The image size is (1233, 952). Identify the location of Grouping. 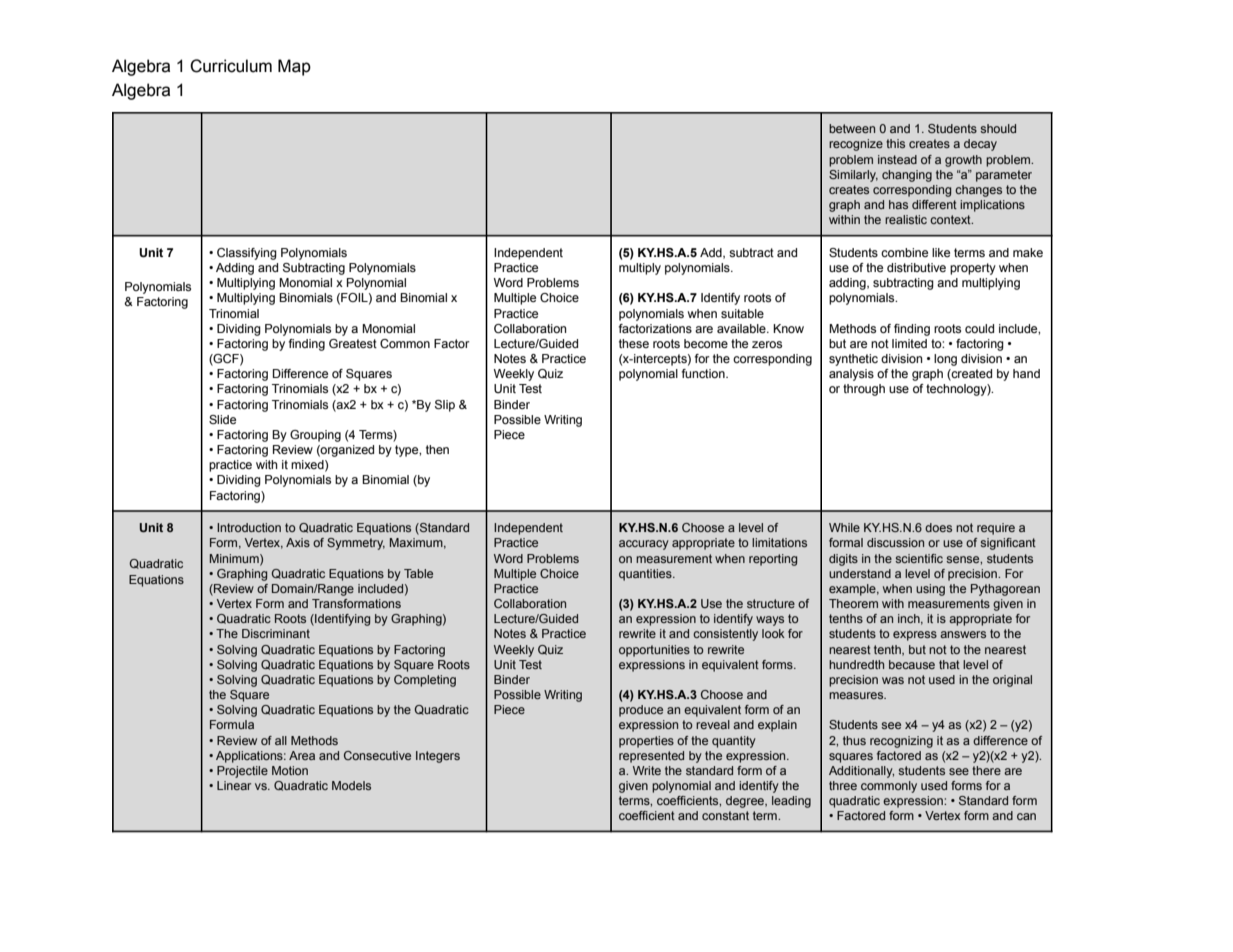
(315, 436).
